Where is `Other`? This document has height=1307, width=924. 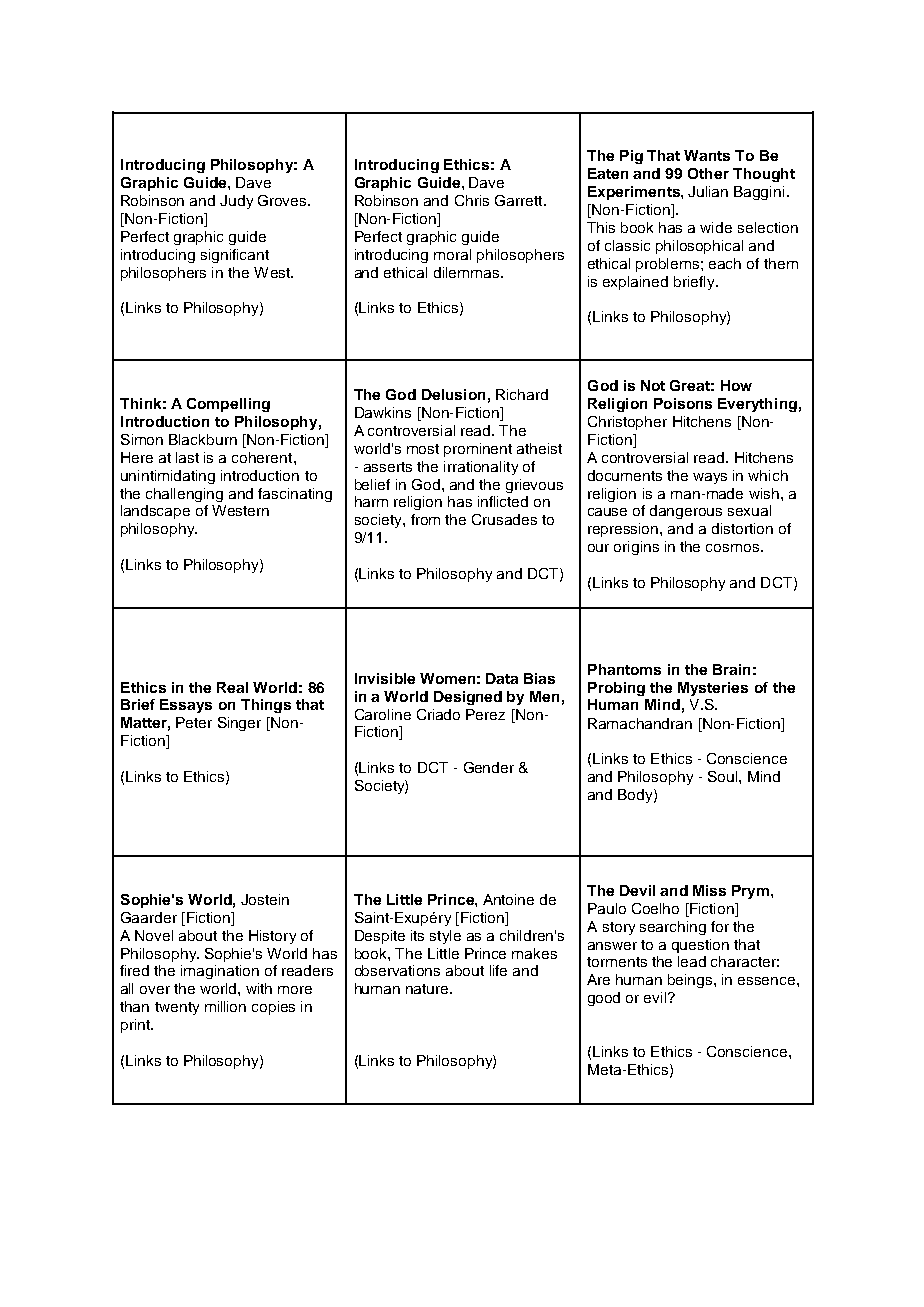 Other is located at coordinates (708, 173).
